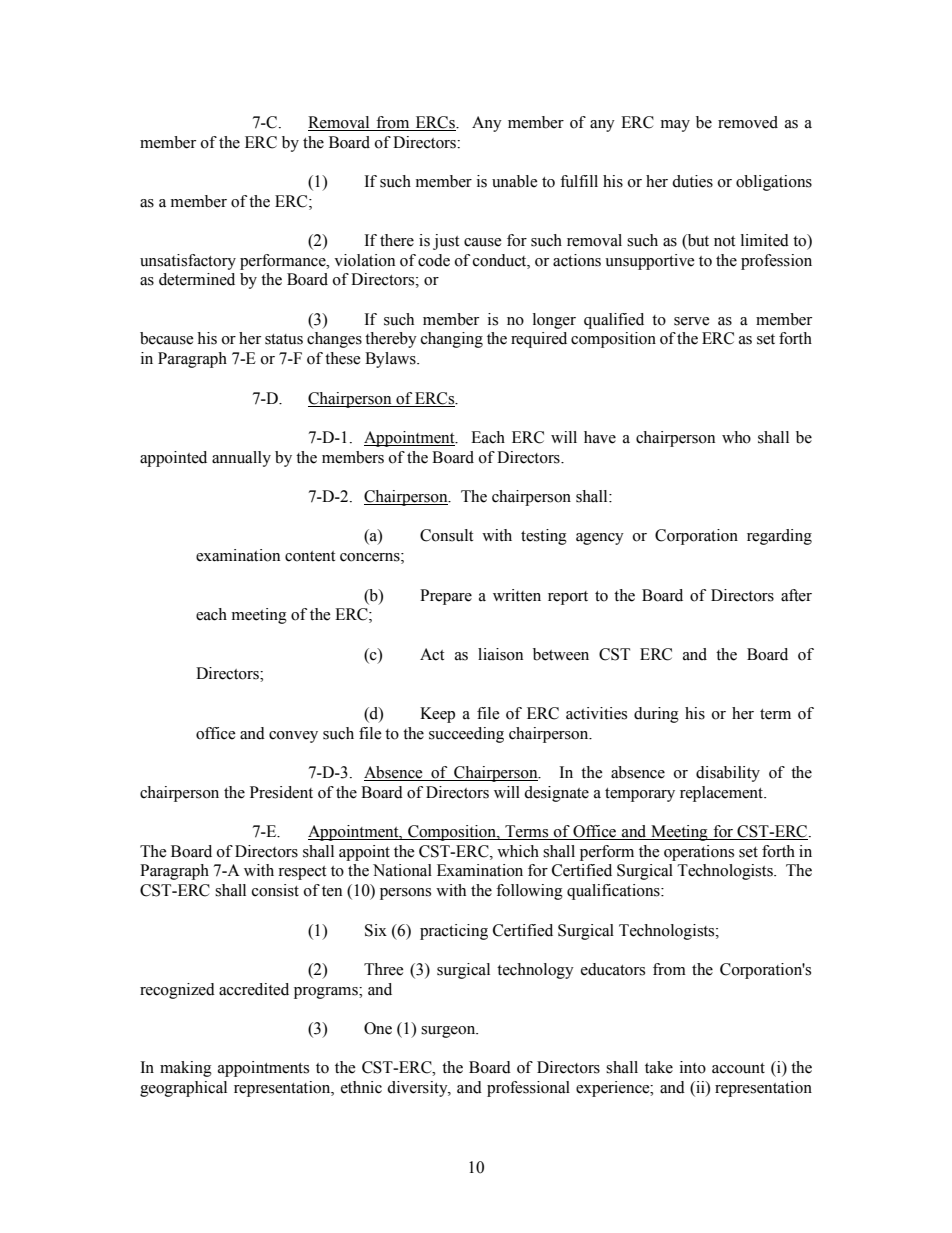  Describe the element at coordinates (452, 340) in the image. I see `changing` at that location.
